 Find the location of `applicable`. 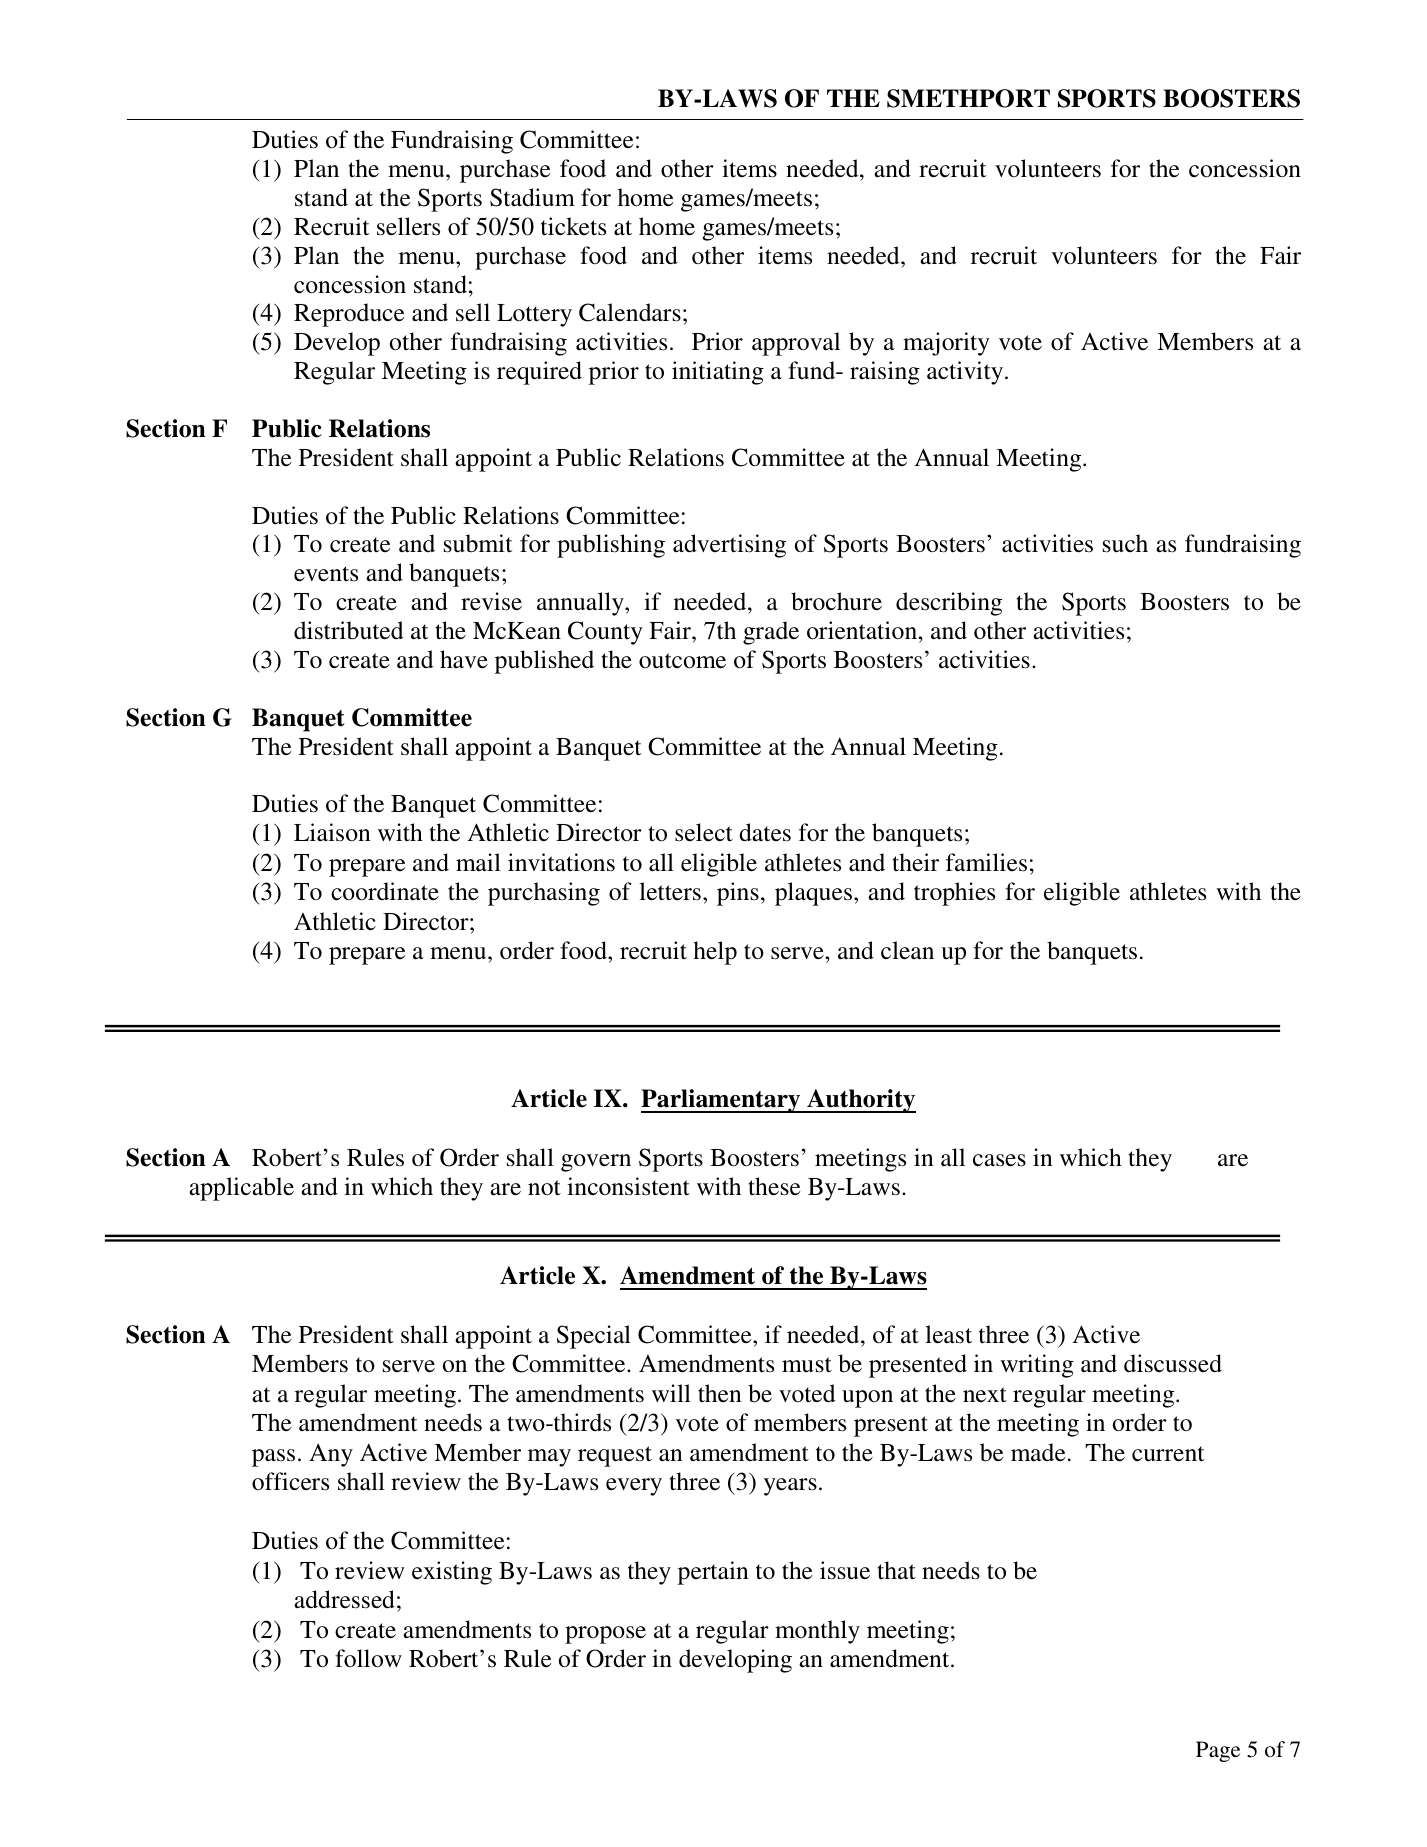

applicable is located at coordinates (241, 1189).
